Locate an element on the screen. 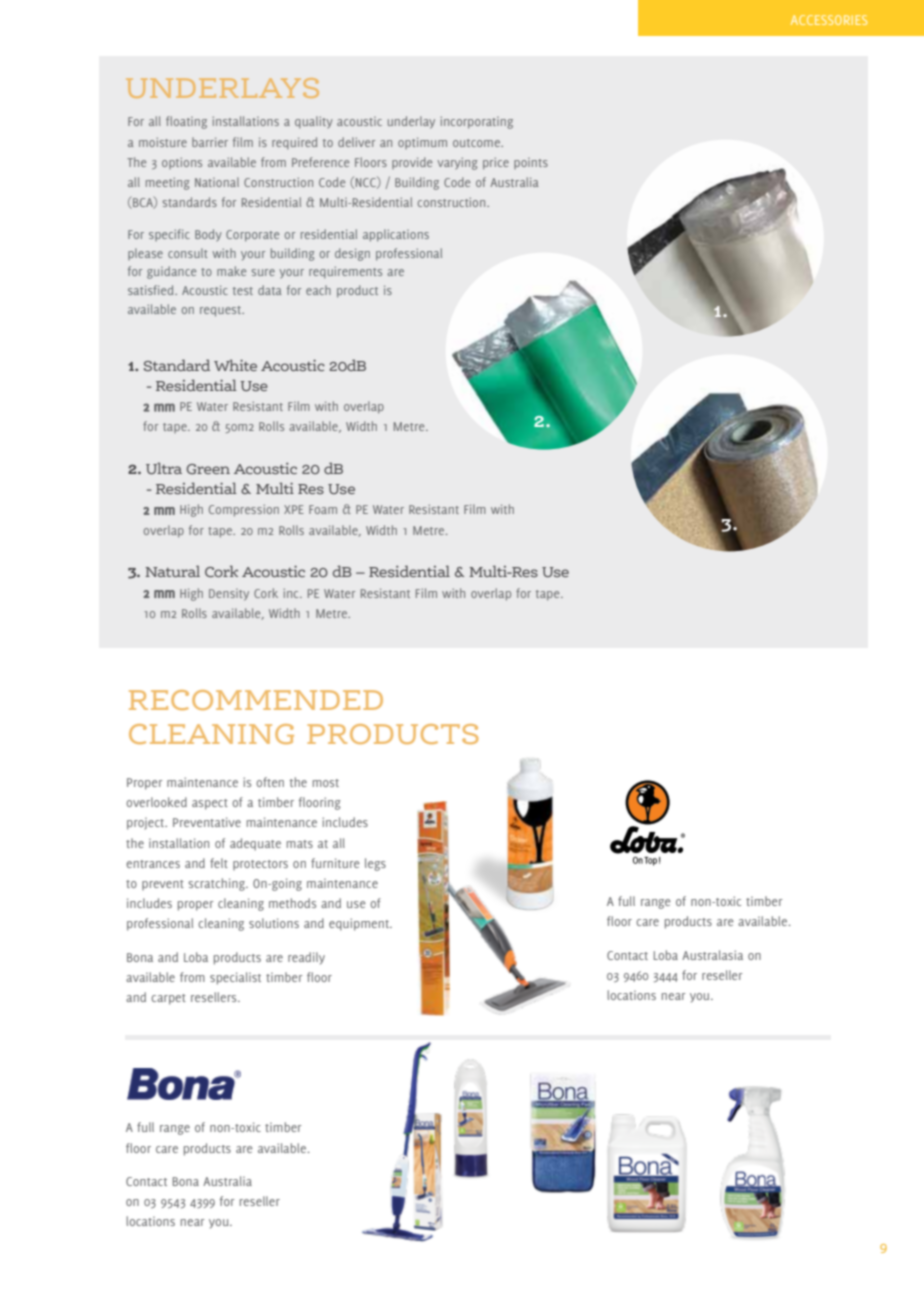 The width and height of the screenshot is (924, 1308). incorporating is located at coordinates (476, 122).
